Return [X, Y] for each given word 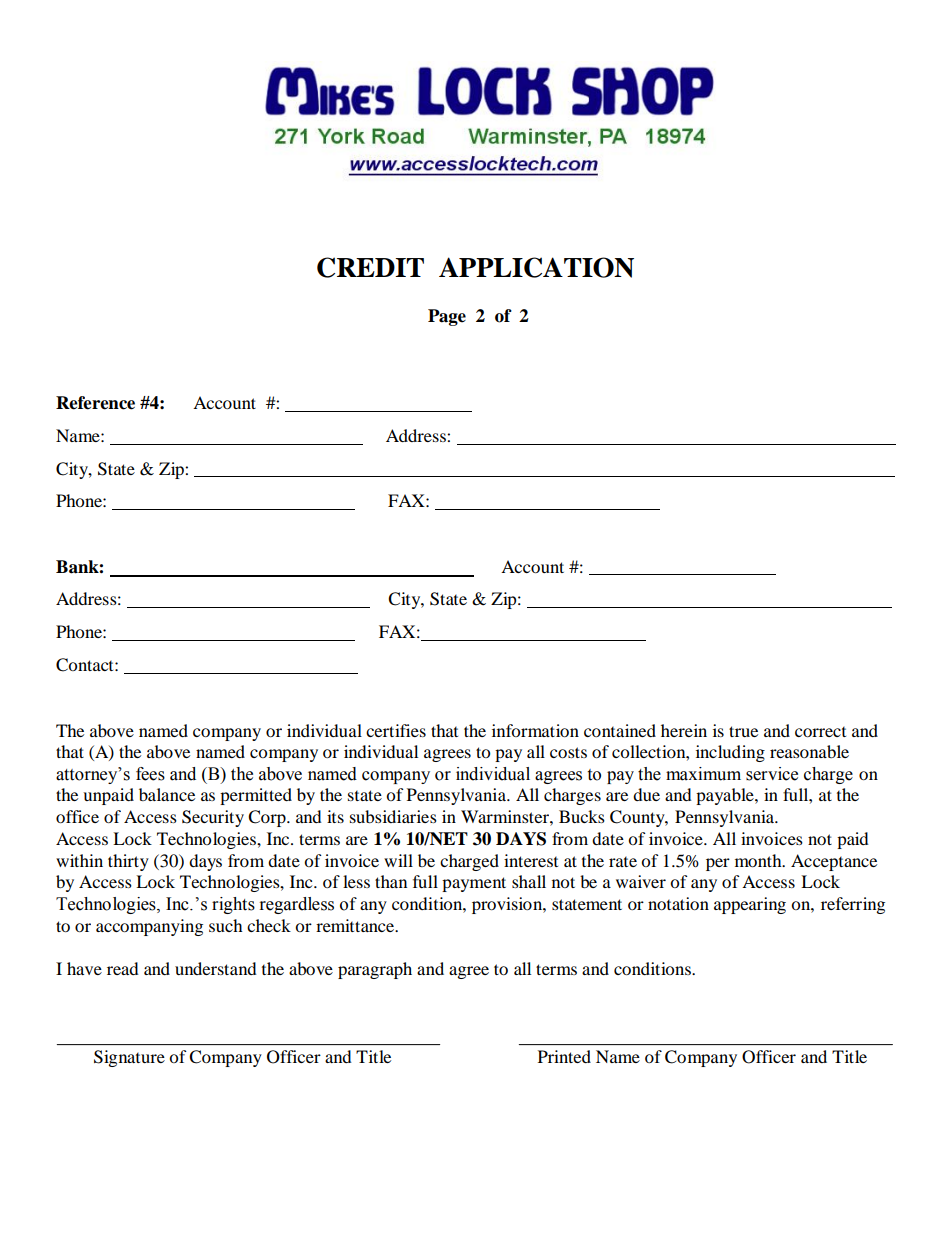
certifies [396, 730]
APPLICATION [536, 267]
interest [531, 860]
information [535, 730]
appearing [750, 905]
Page [447, 317]
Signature [129, 1058]
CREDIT [370, 267]
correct [820, 732]
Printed [564, 1056]
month [759, 860]
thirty [128, 862]
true [743, 731]
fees [150, 774]
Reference [95, 403]
